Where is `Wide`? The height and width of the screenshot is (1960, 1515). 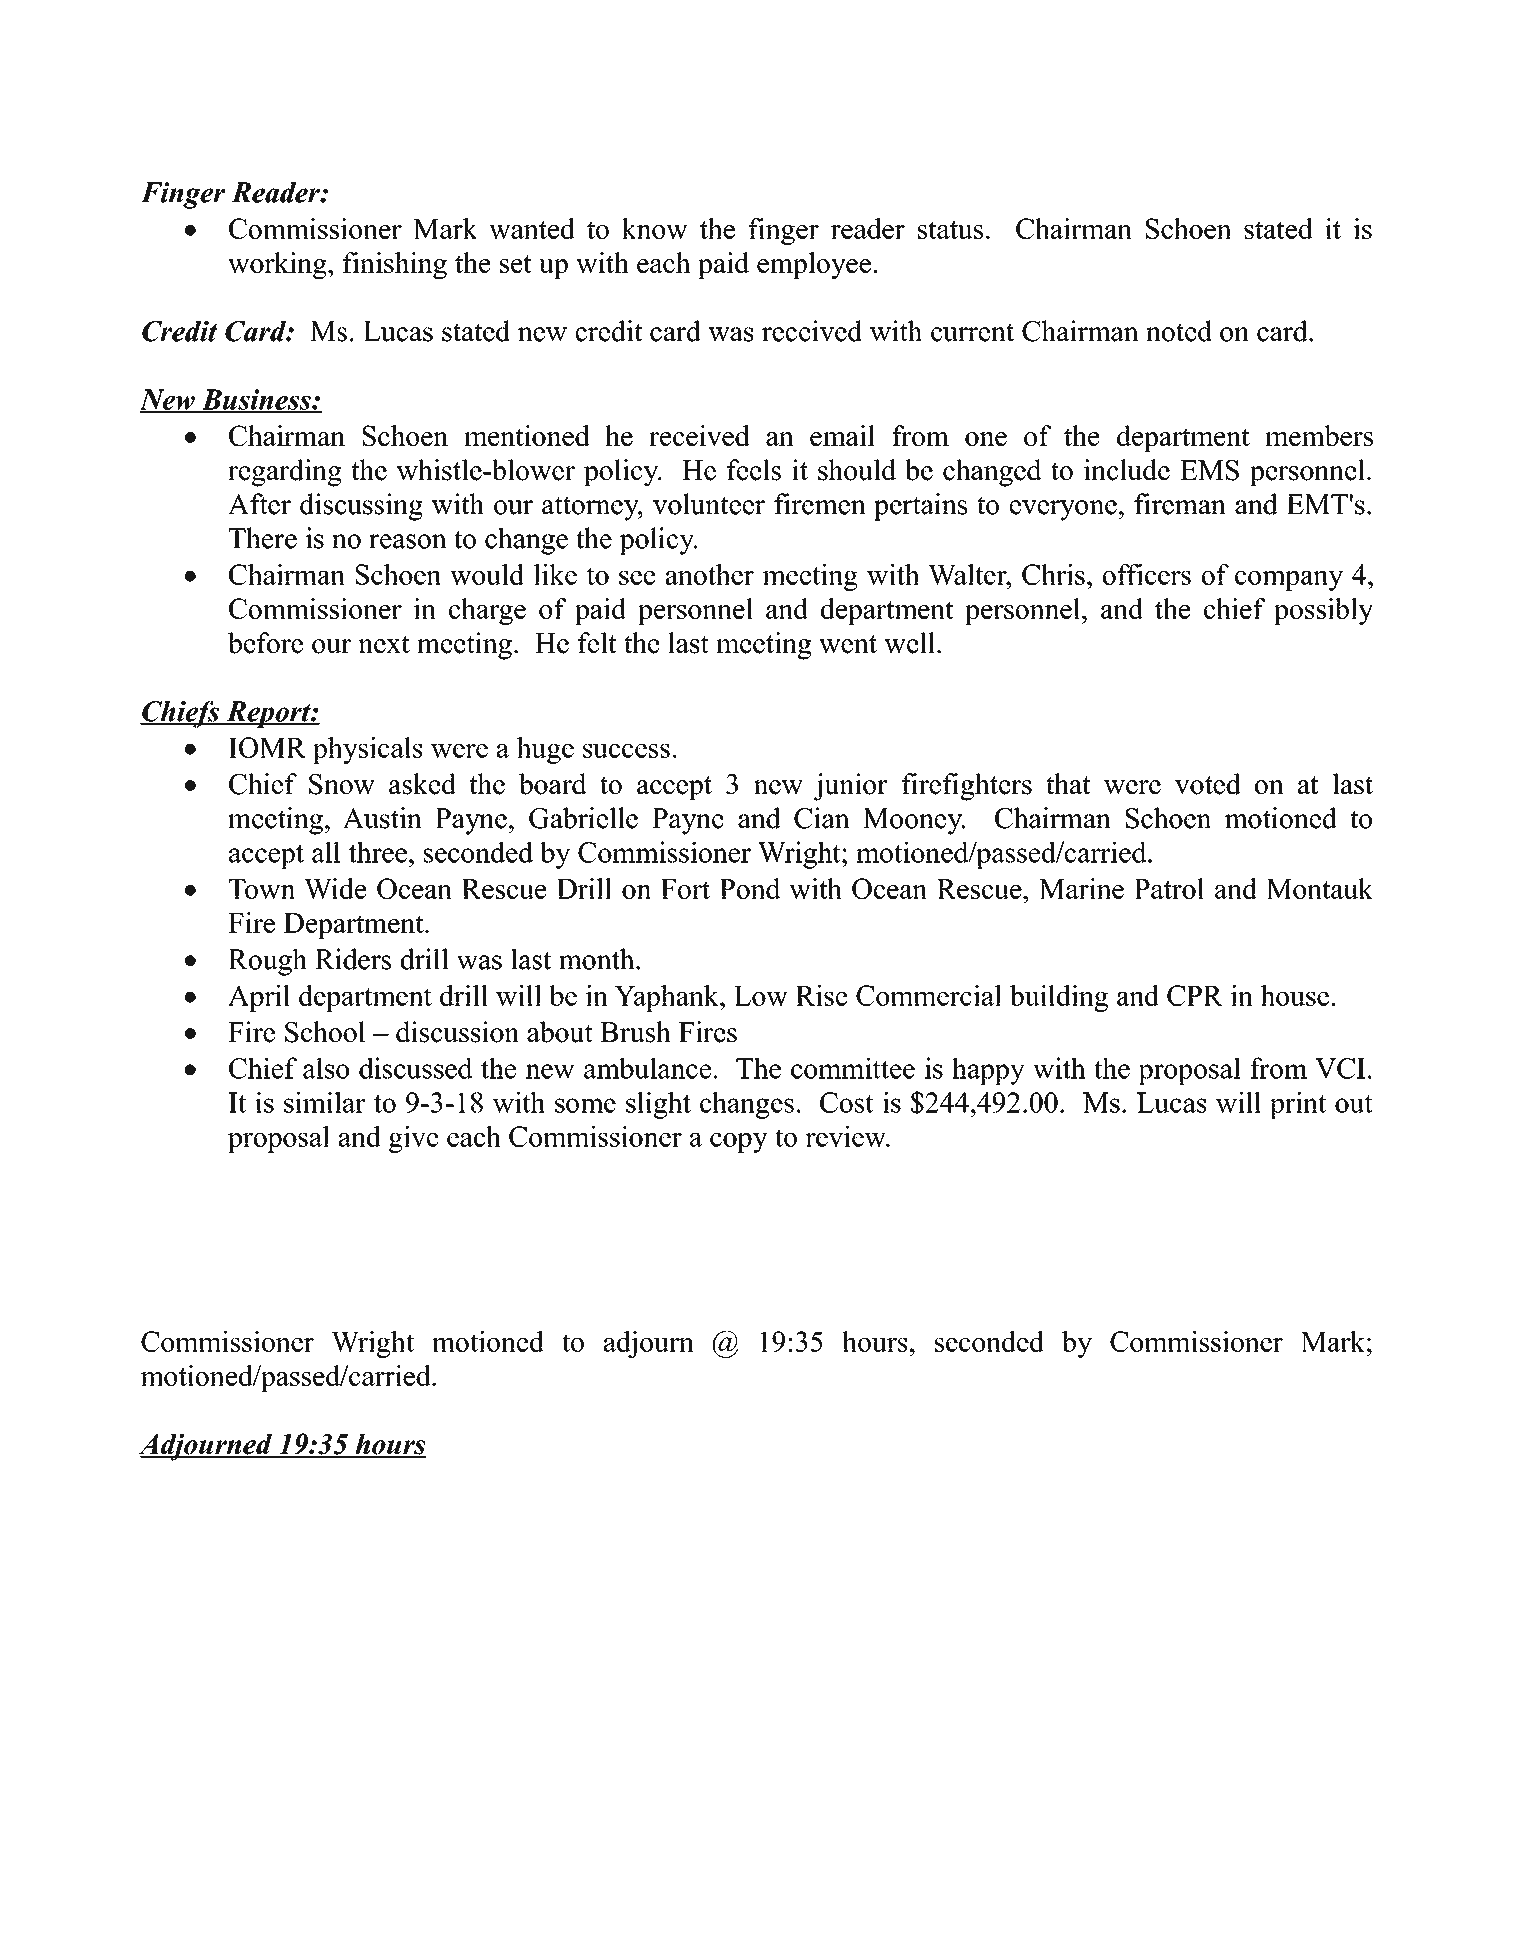 Wide is located at coordinates (335, 888).
